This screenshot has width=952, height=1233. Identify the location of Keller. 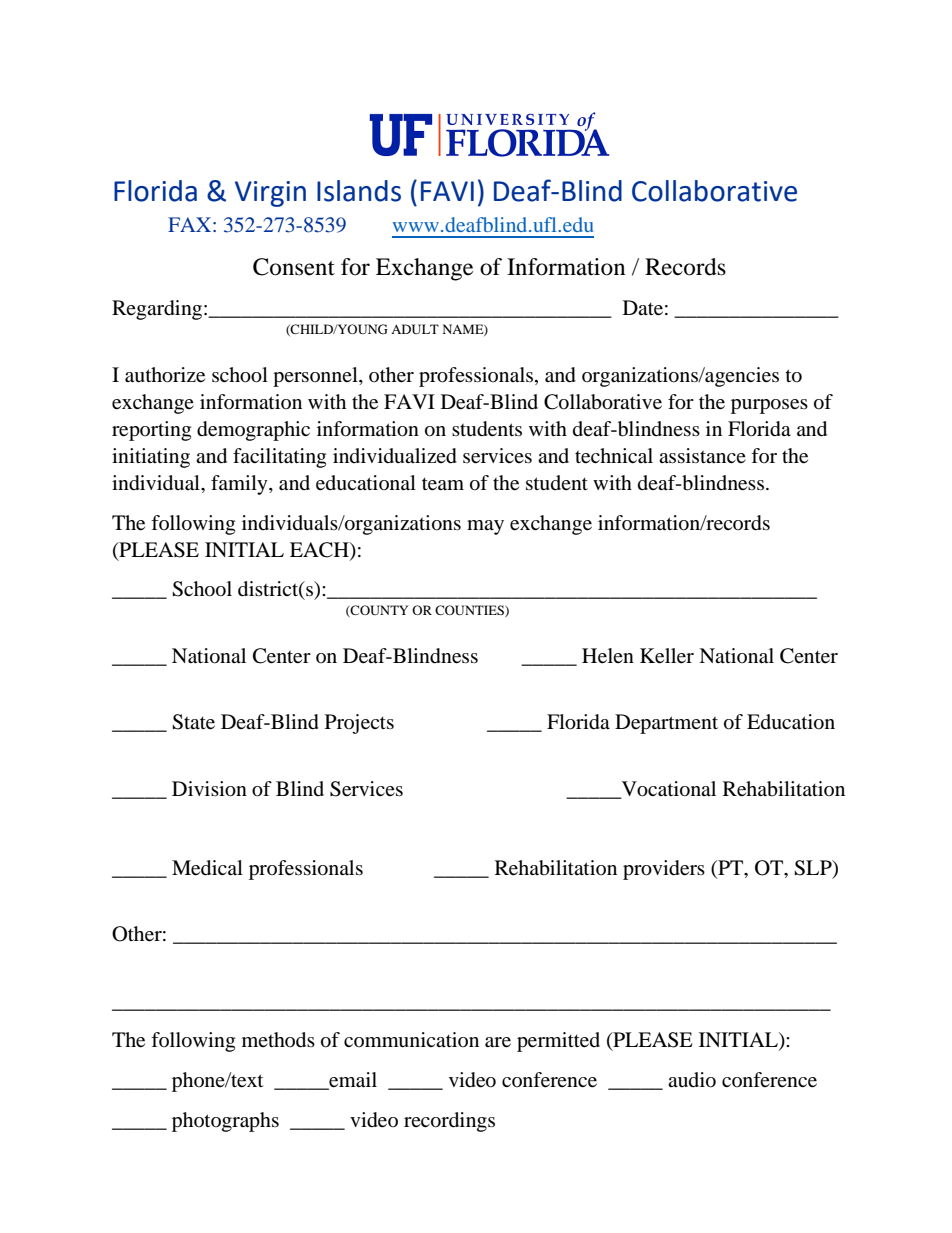
(667, 656).
